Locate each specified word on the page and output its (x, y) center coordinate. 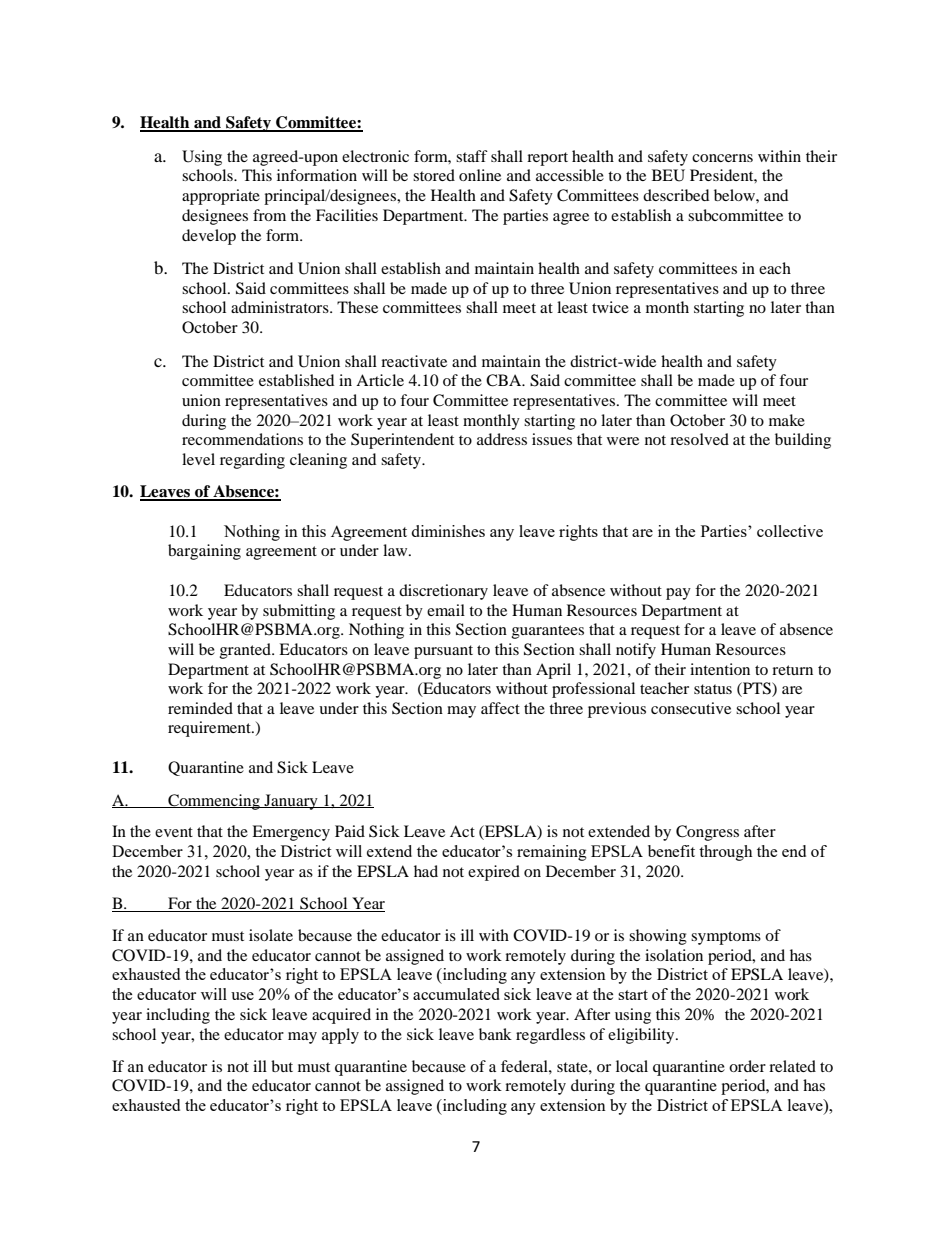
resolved (699, 439)
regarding (252, 461)
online (480, 175)
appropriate (221, 197)
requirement (210, 729)
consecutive (691, 708)
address (502, 439)
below (735, 195)
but (282, 1066)
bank (495, 1034)
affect (500, 708)
